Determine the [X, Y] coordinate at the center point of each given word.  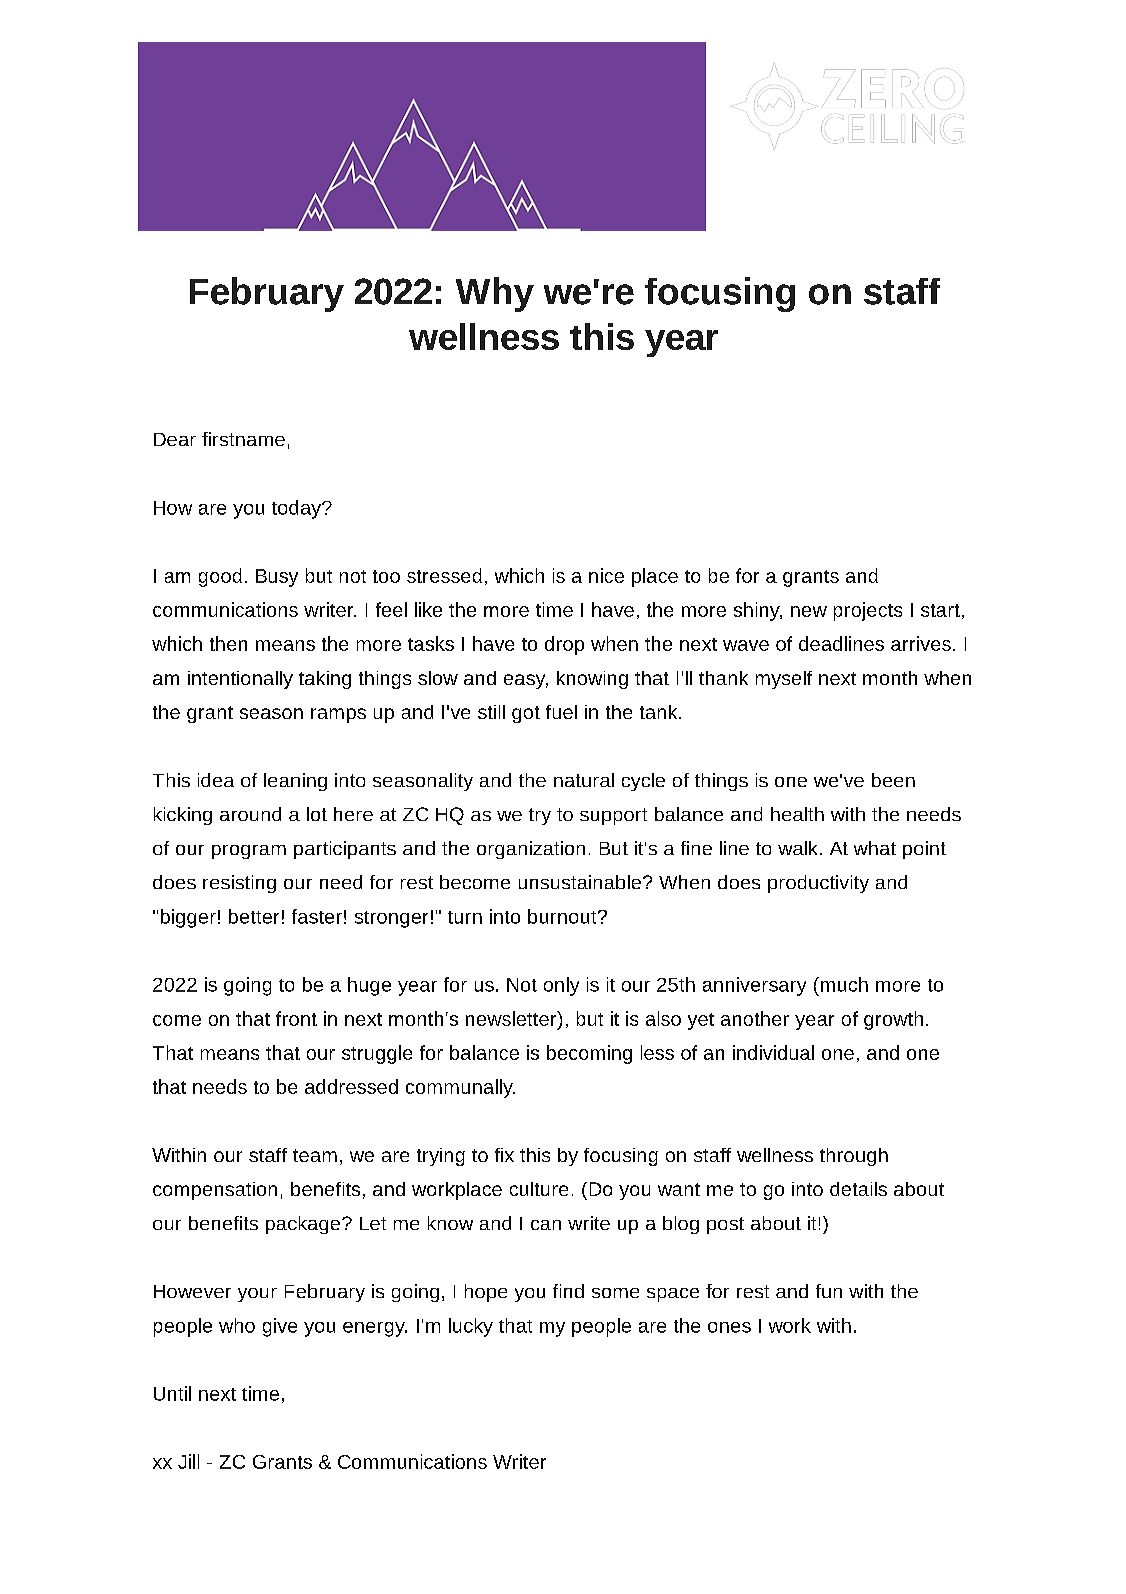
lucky [471, 1327]
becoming [589, 1054]
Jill [188, 1461]
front [296, 1018]
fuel [561, 712]
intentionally [240, 680]
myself [784, 680]
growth [893, 1020]
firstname [243, 439]
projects [868, 611]
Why [495, 294]
